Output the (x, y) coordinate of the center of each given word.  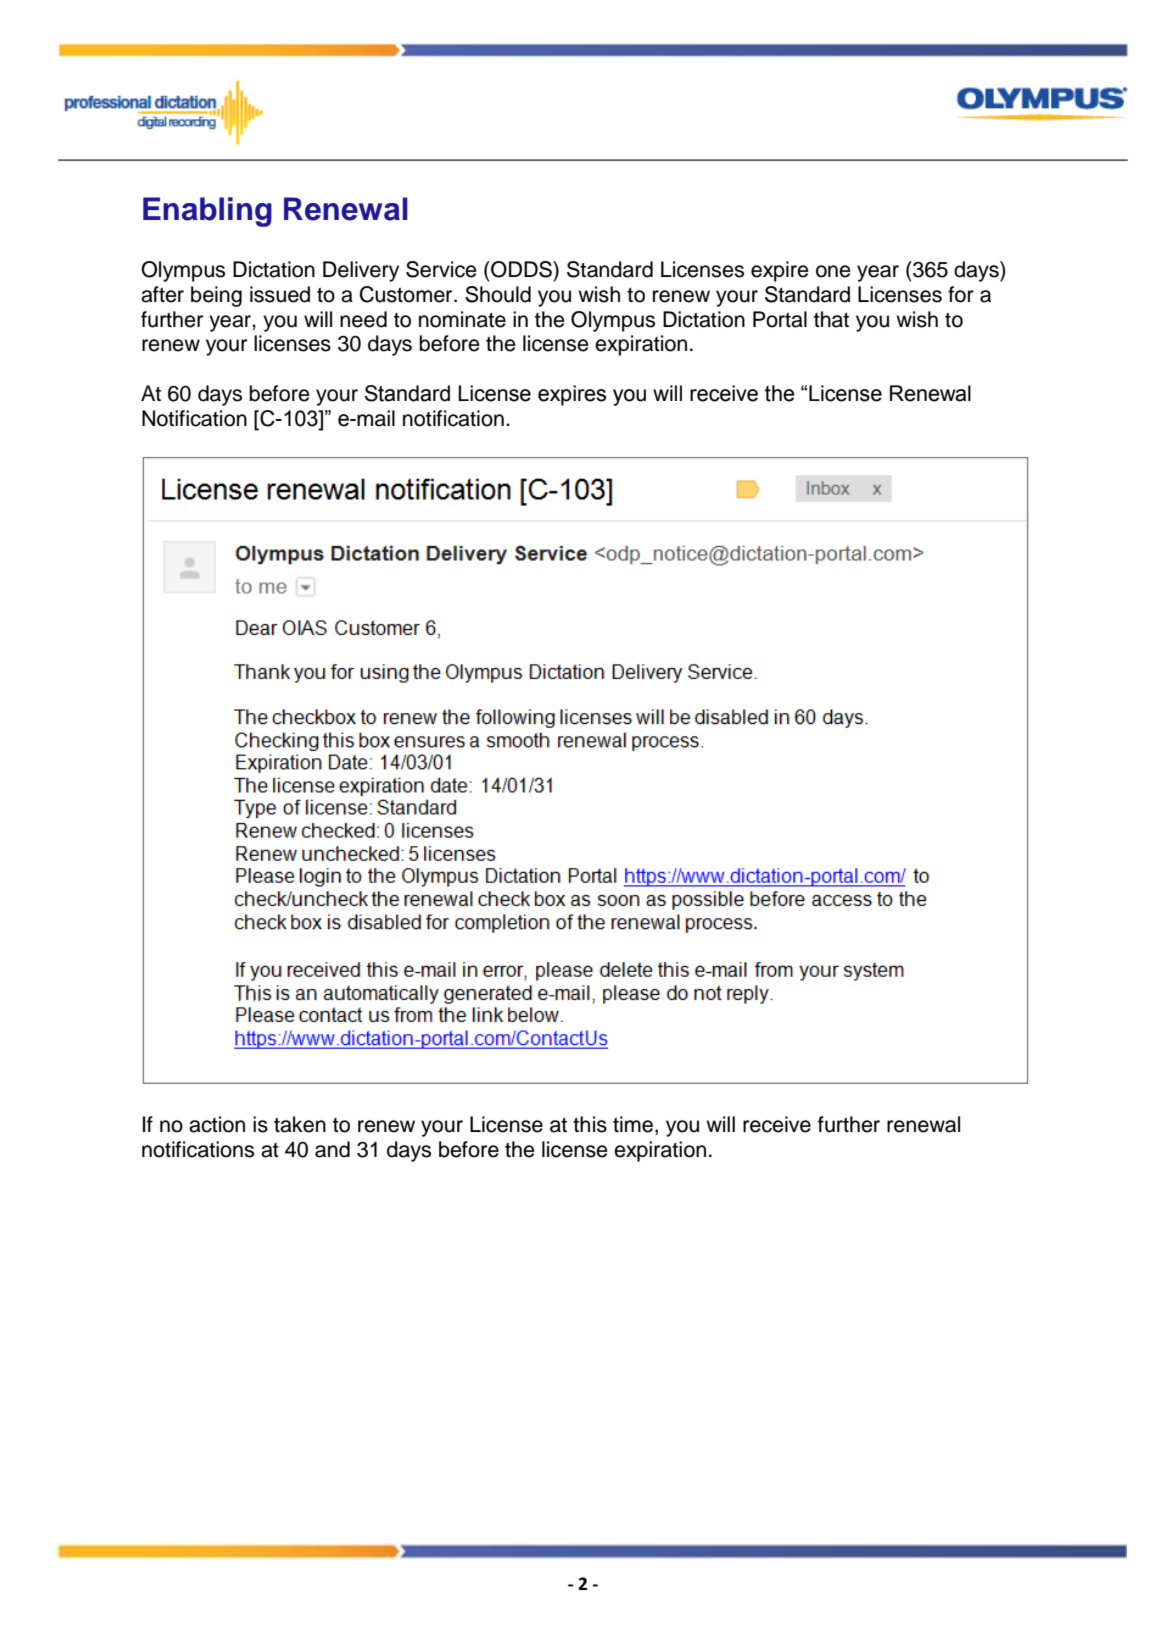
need (363, 319)
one (833, 271)
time (634, 1125)
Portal (780, 319)
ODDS (521, 269)
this (590, 1124)
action (217, 1124)
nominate (462, 319)
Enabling (207, 212)
